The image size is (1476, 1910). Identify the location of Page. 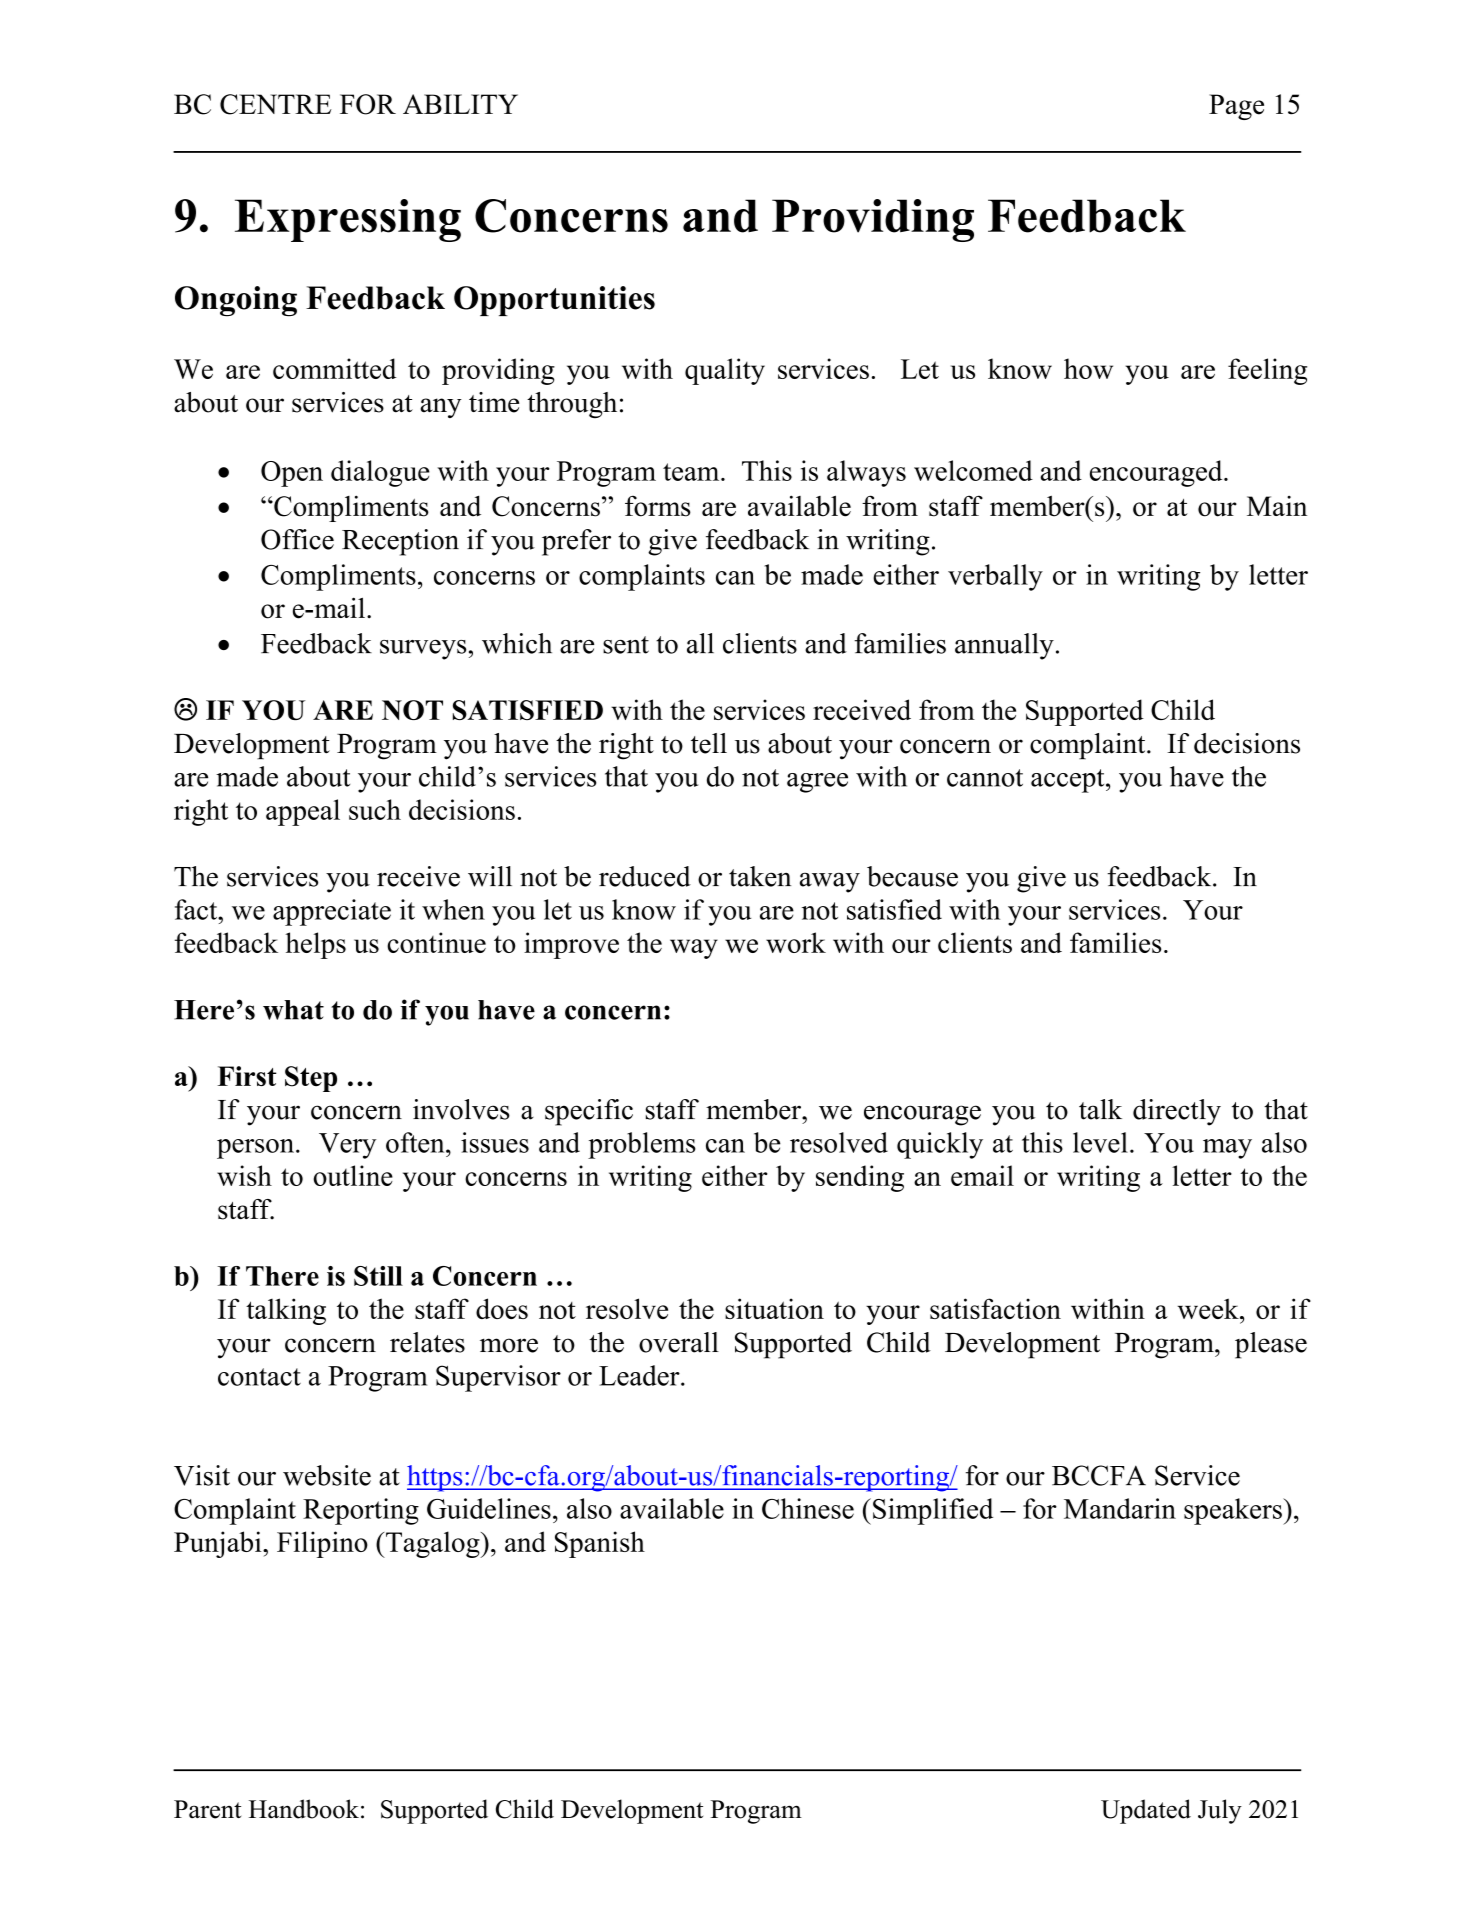
(1236, 107).
